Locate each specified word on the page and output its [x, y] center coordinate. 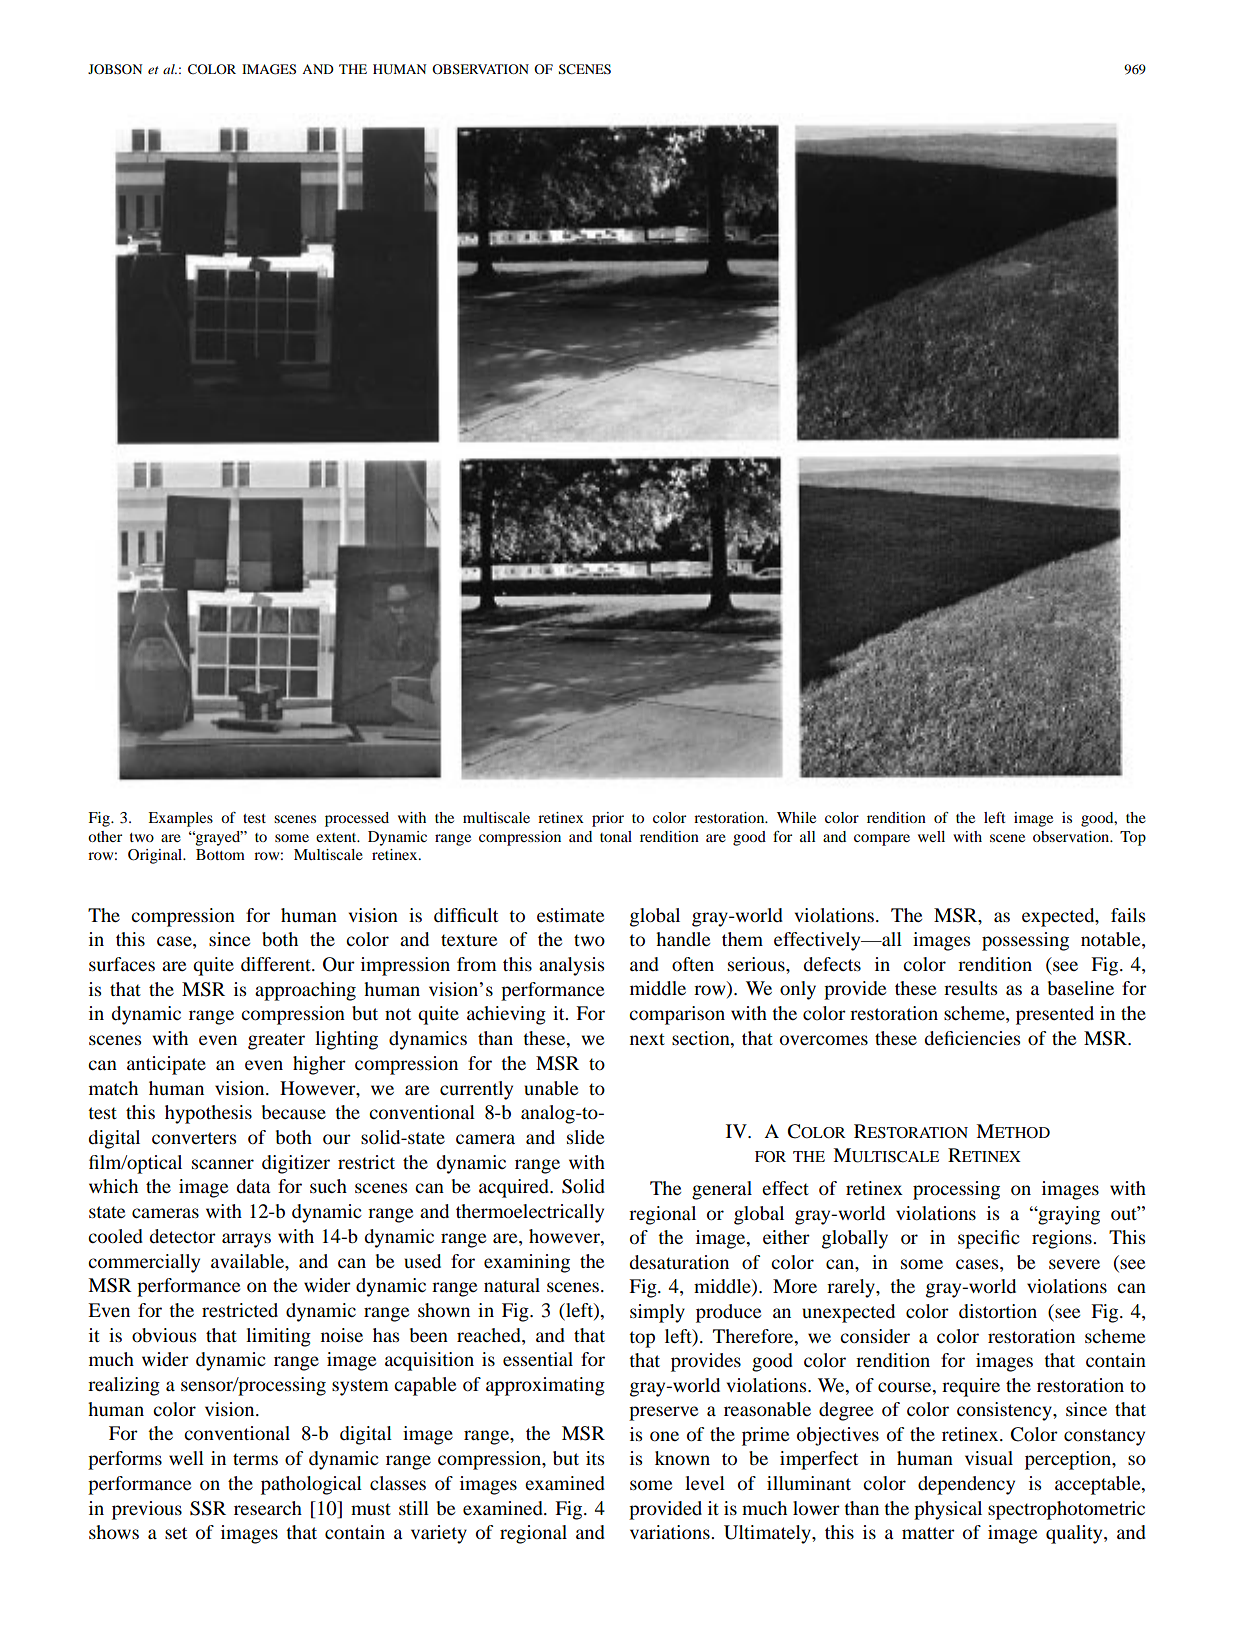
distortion [998, 1311]
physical [948, 1510]
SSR [208, 1508]
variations [671, 1532]
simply [657, 1313]
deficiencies [972, 1038]
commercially [144, 1263]
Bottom [220, 854]
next [647, 1039]
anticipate [166, 1065]
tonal [616, 836]
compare [882, 840]
